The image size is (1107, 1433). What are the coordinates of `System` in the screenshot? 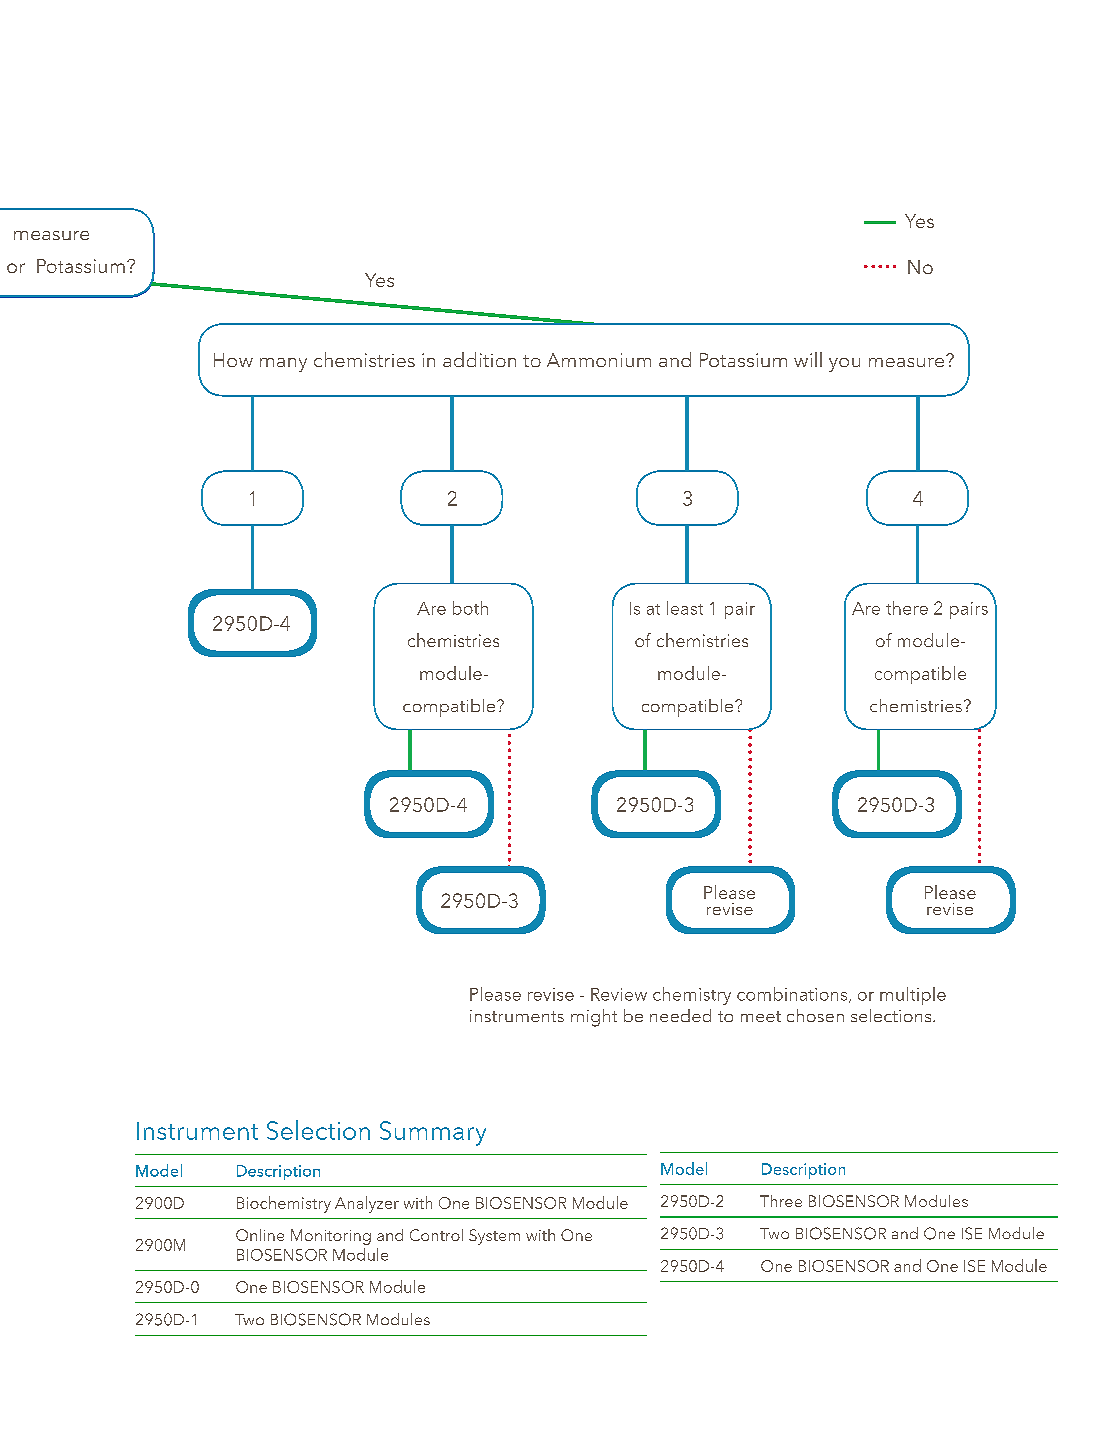 It's located at (494, 1237).
